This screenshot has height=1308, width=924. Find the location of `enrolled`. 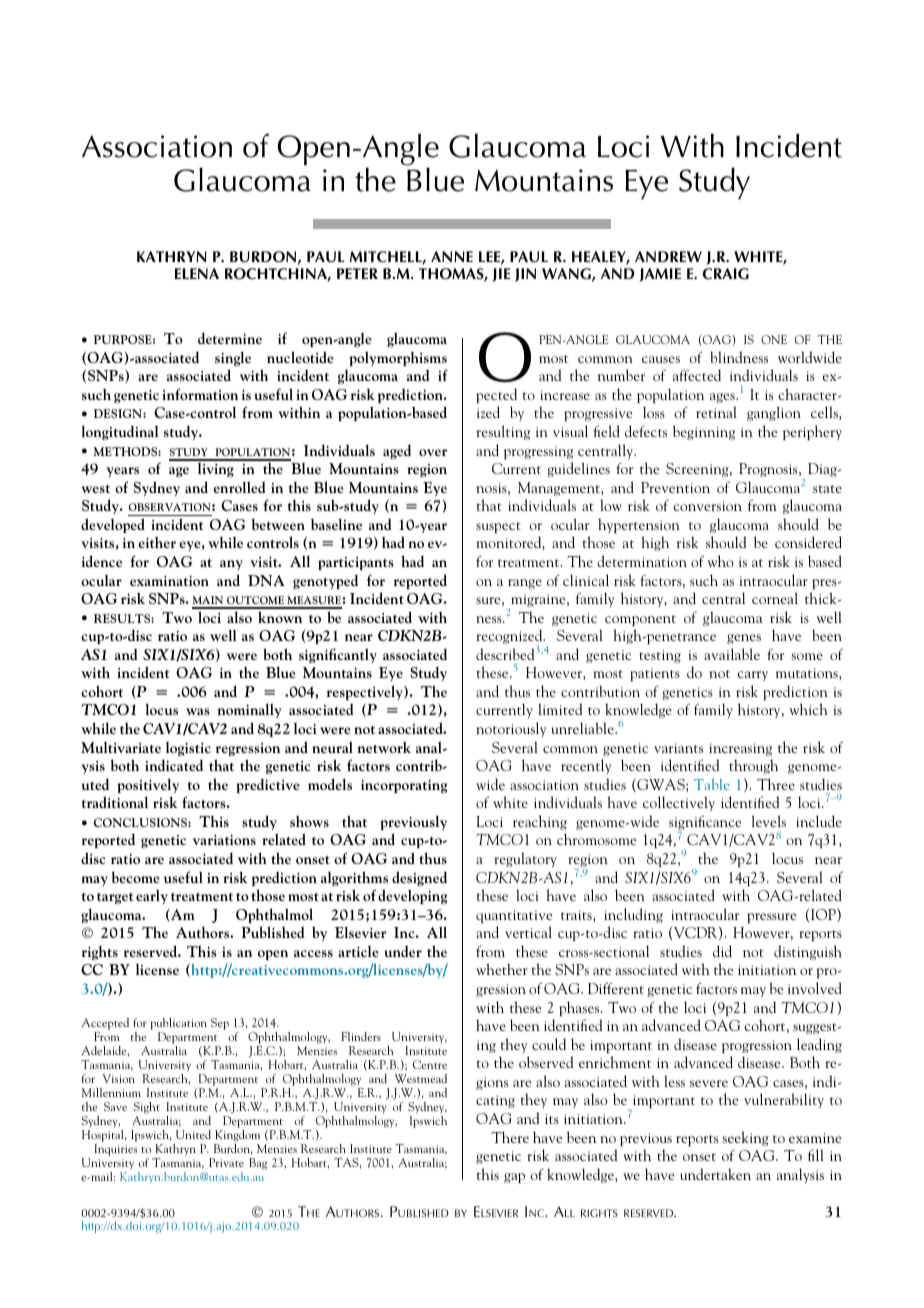

enrolled is located at coordinates (239, 487).
